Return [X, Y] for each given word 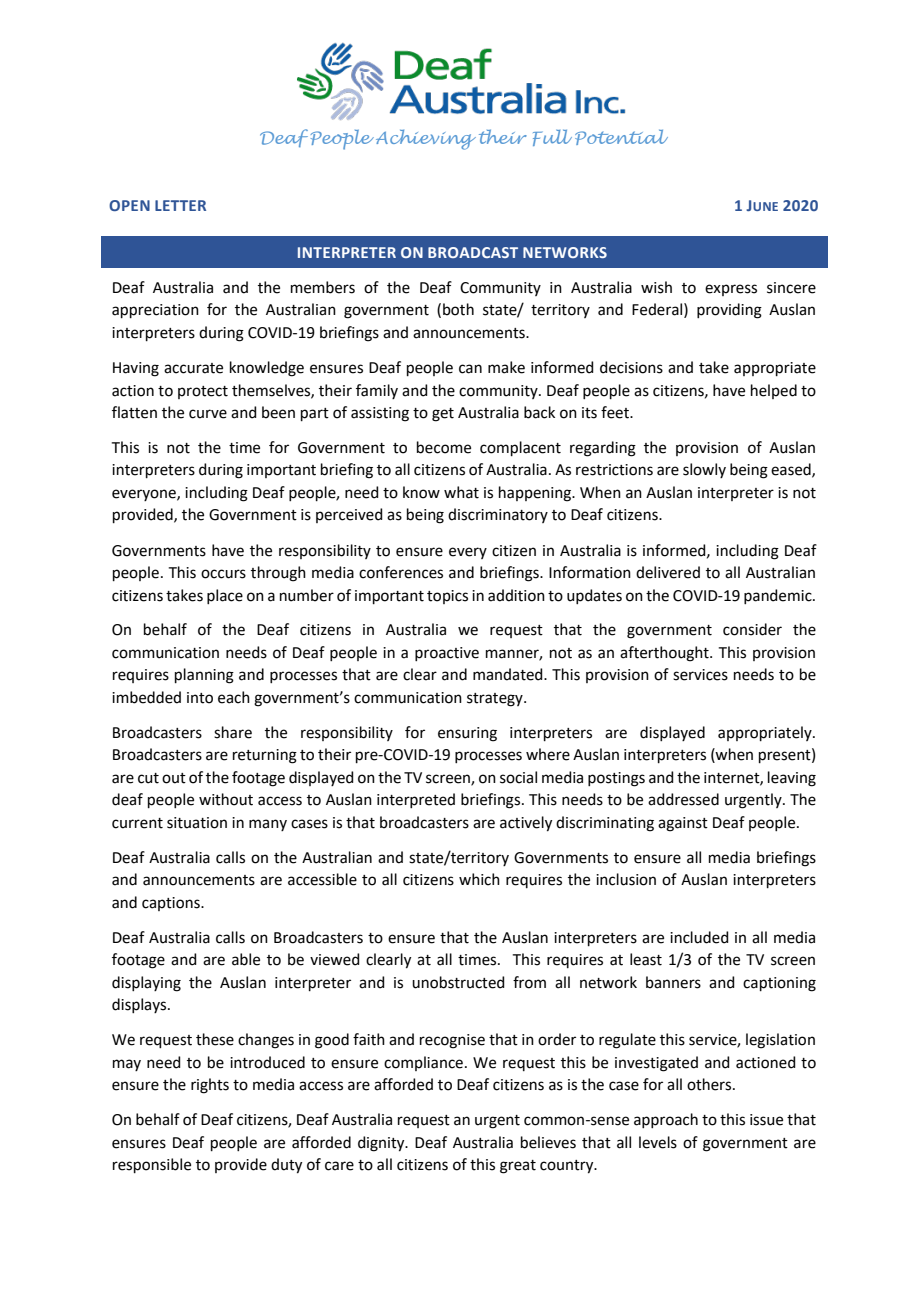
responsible [152, 1165]
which [479, 879]
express [731, 290]
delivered [668, 572]
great [518, 1167]
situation [197, 823]
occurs [223, 574]
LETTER [180, 205]
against [683, 824]
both [458, 309]
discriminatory [498, 515]
